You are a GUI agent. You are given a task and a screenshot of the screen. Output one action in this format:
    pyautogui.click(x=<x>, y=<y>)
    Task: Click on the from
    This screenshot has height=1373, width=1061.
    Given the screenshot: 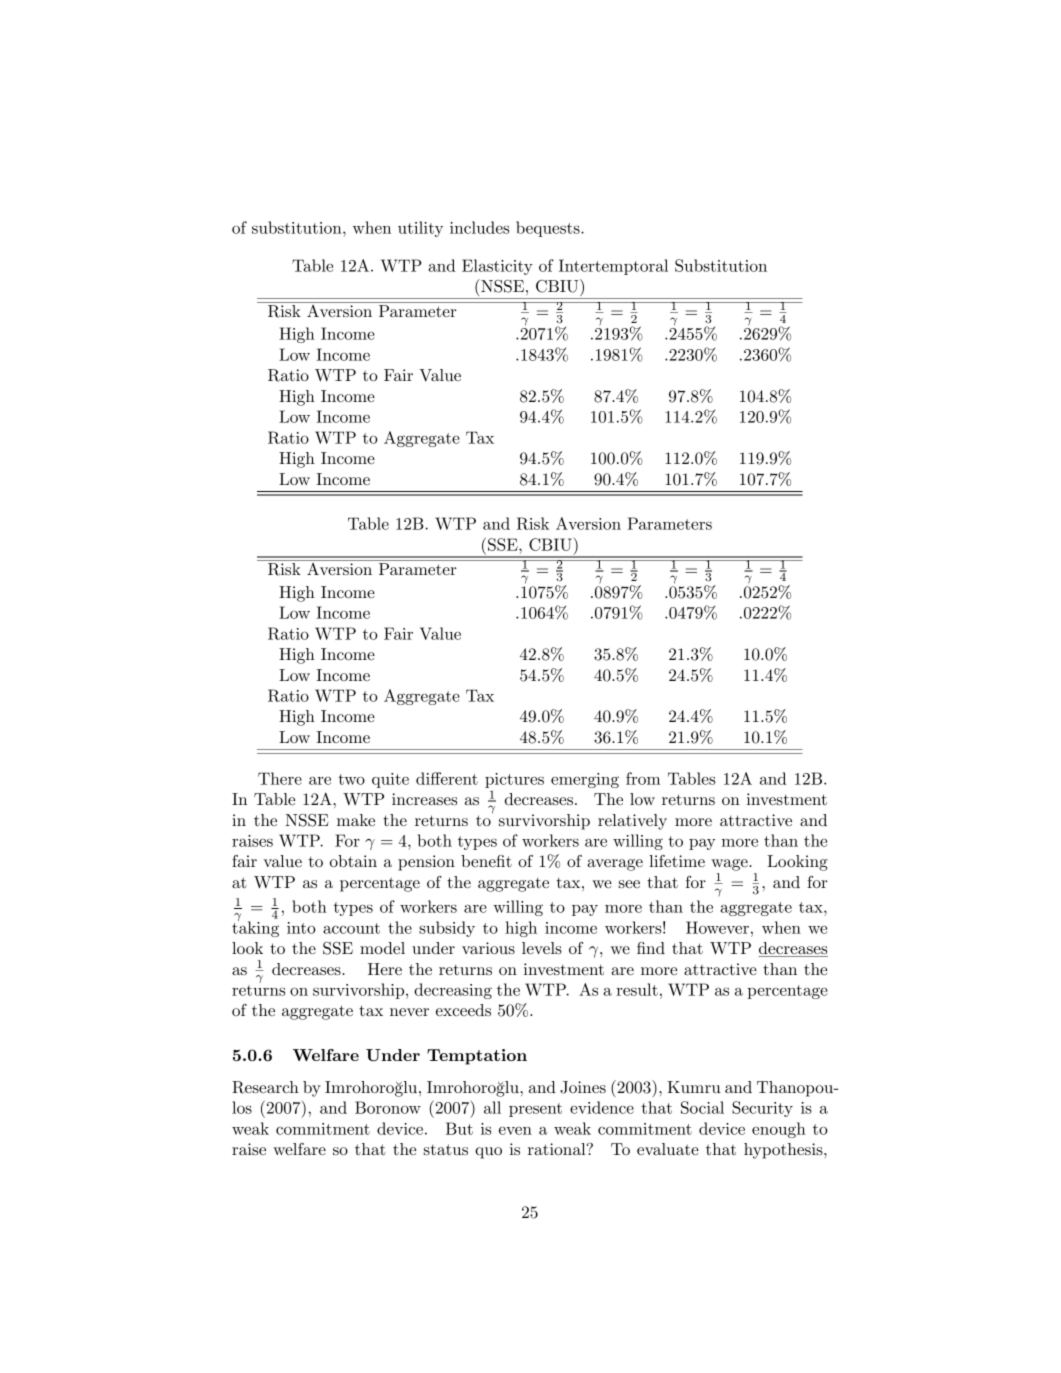 What is the action you would take?
    pyautogui.click(x=643, y=778)
